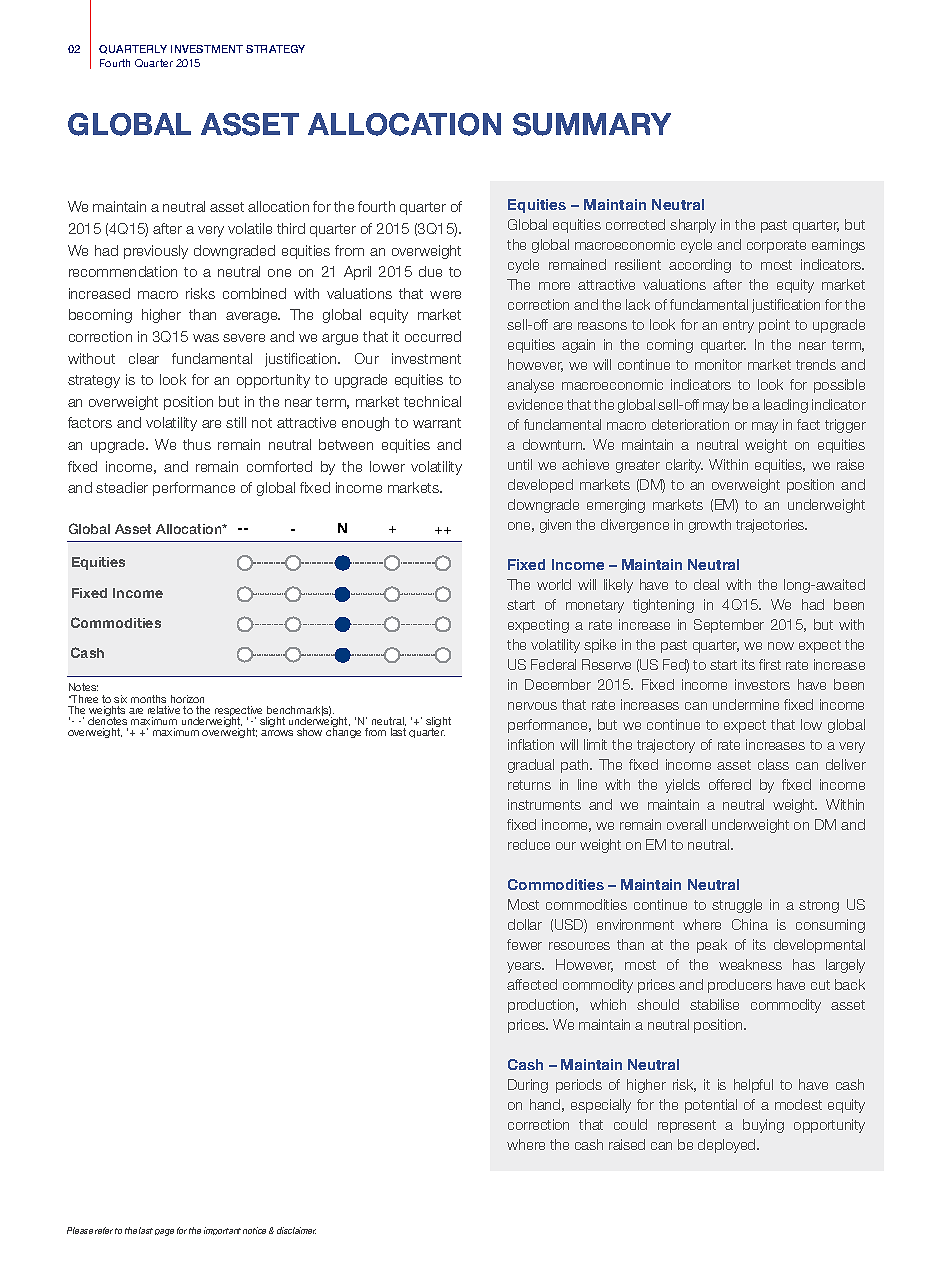 This document has width=952, height=1270. What do you see at coordinates (728, 1146) in the document?
I see `deployed` at bounding box center [728, 1146].
